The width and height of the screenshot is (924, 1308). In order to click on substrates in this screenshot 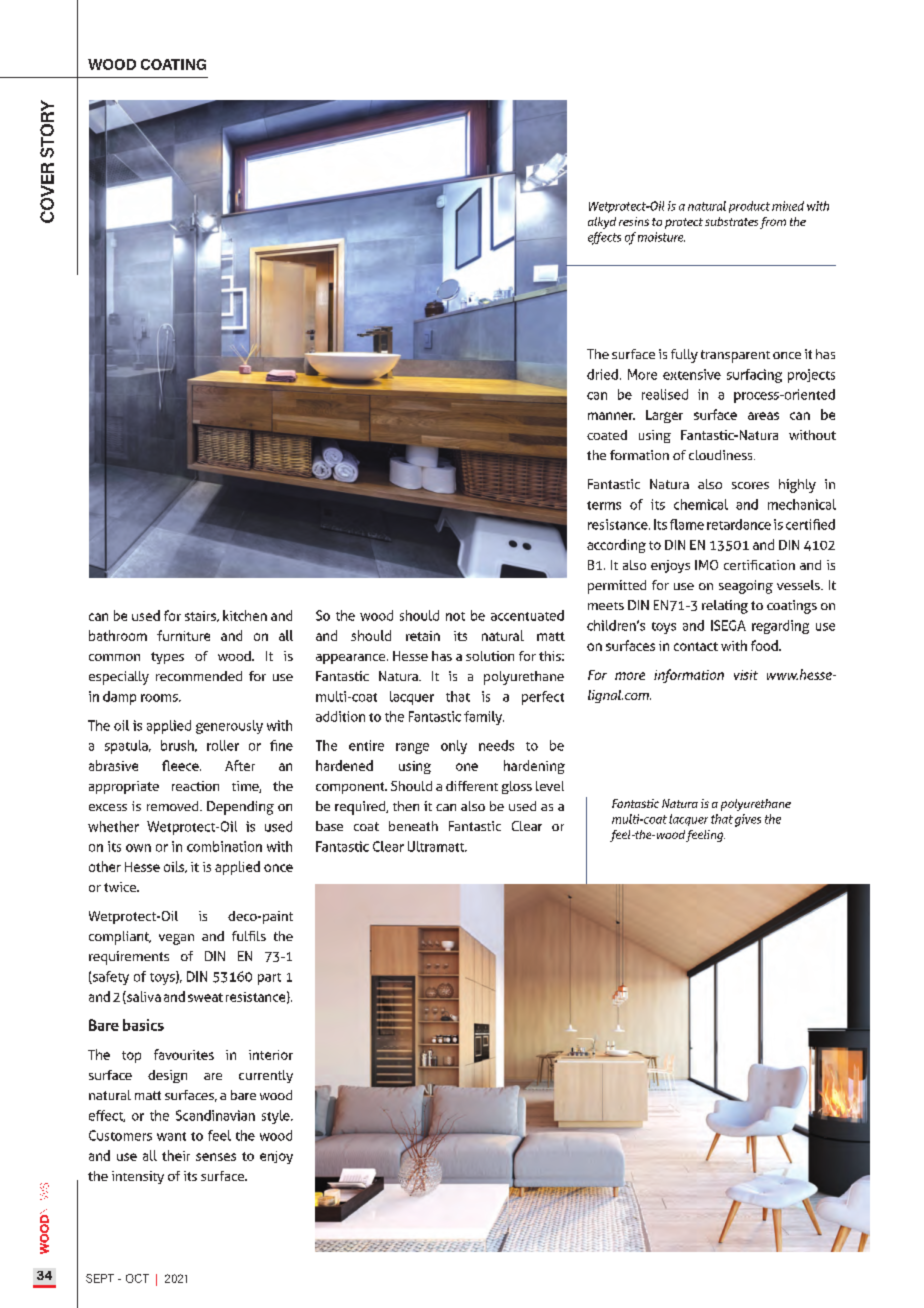, I will do `click(731, 221)`.
